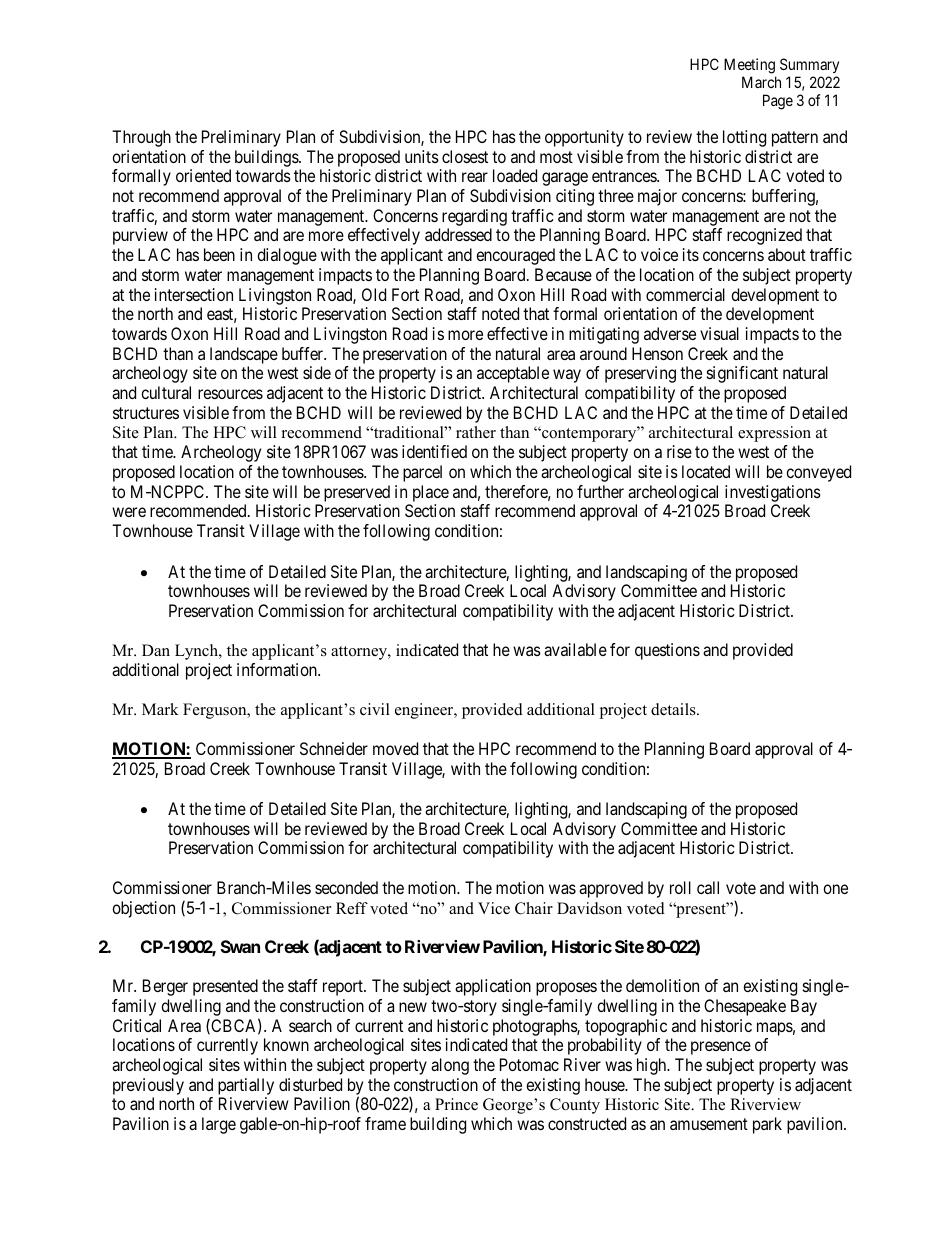  I want to click on closest, so click(465, 156).
